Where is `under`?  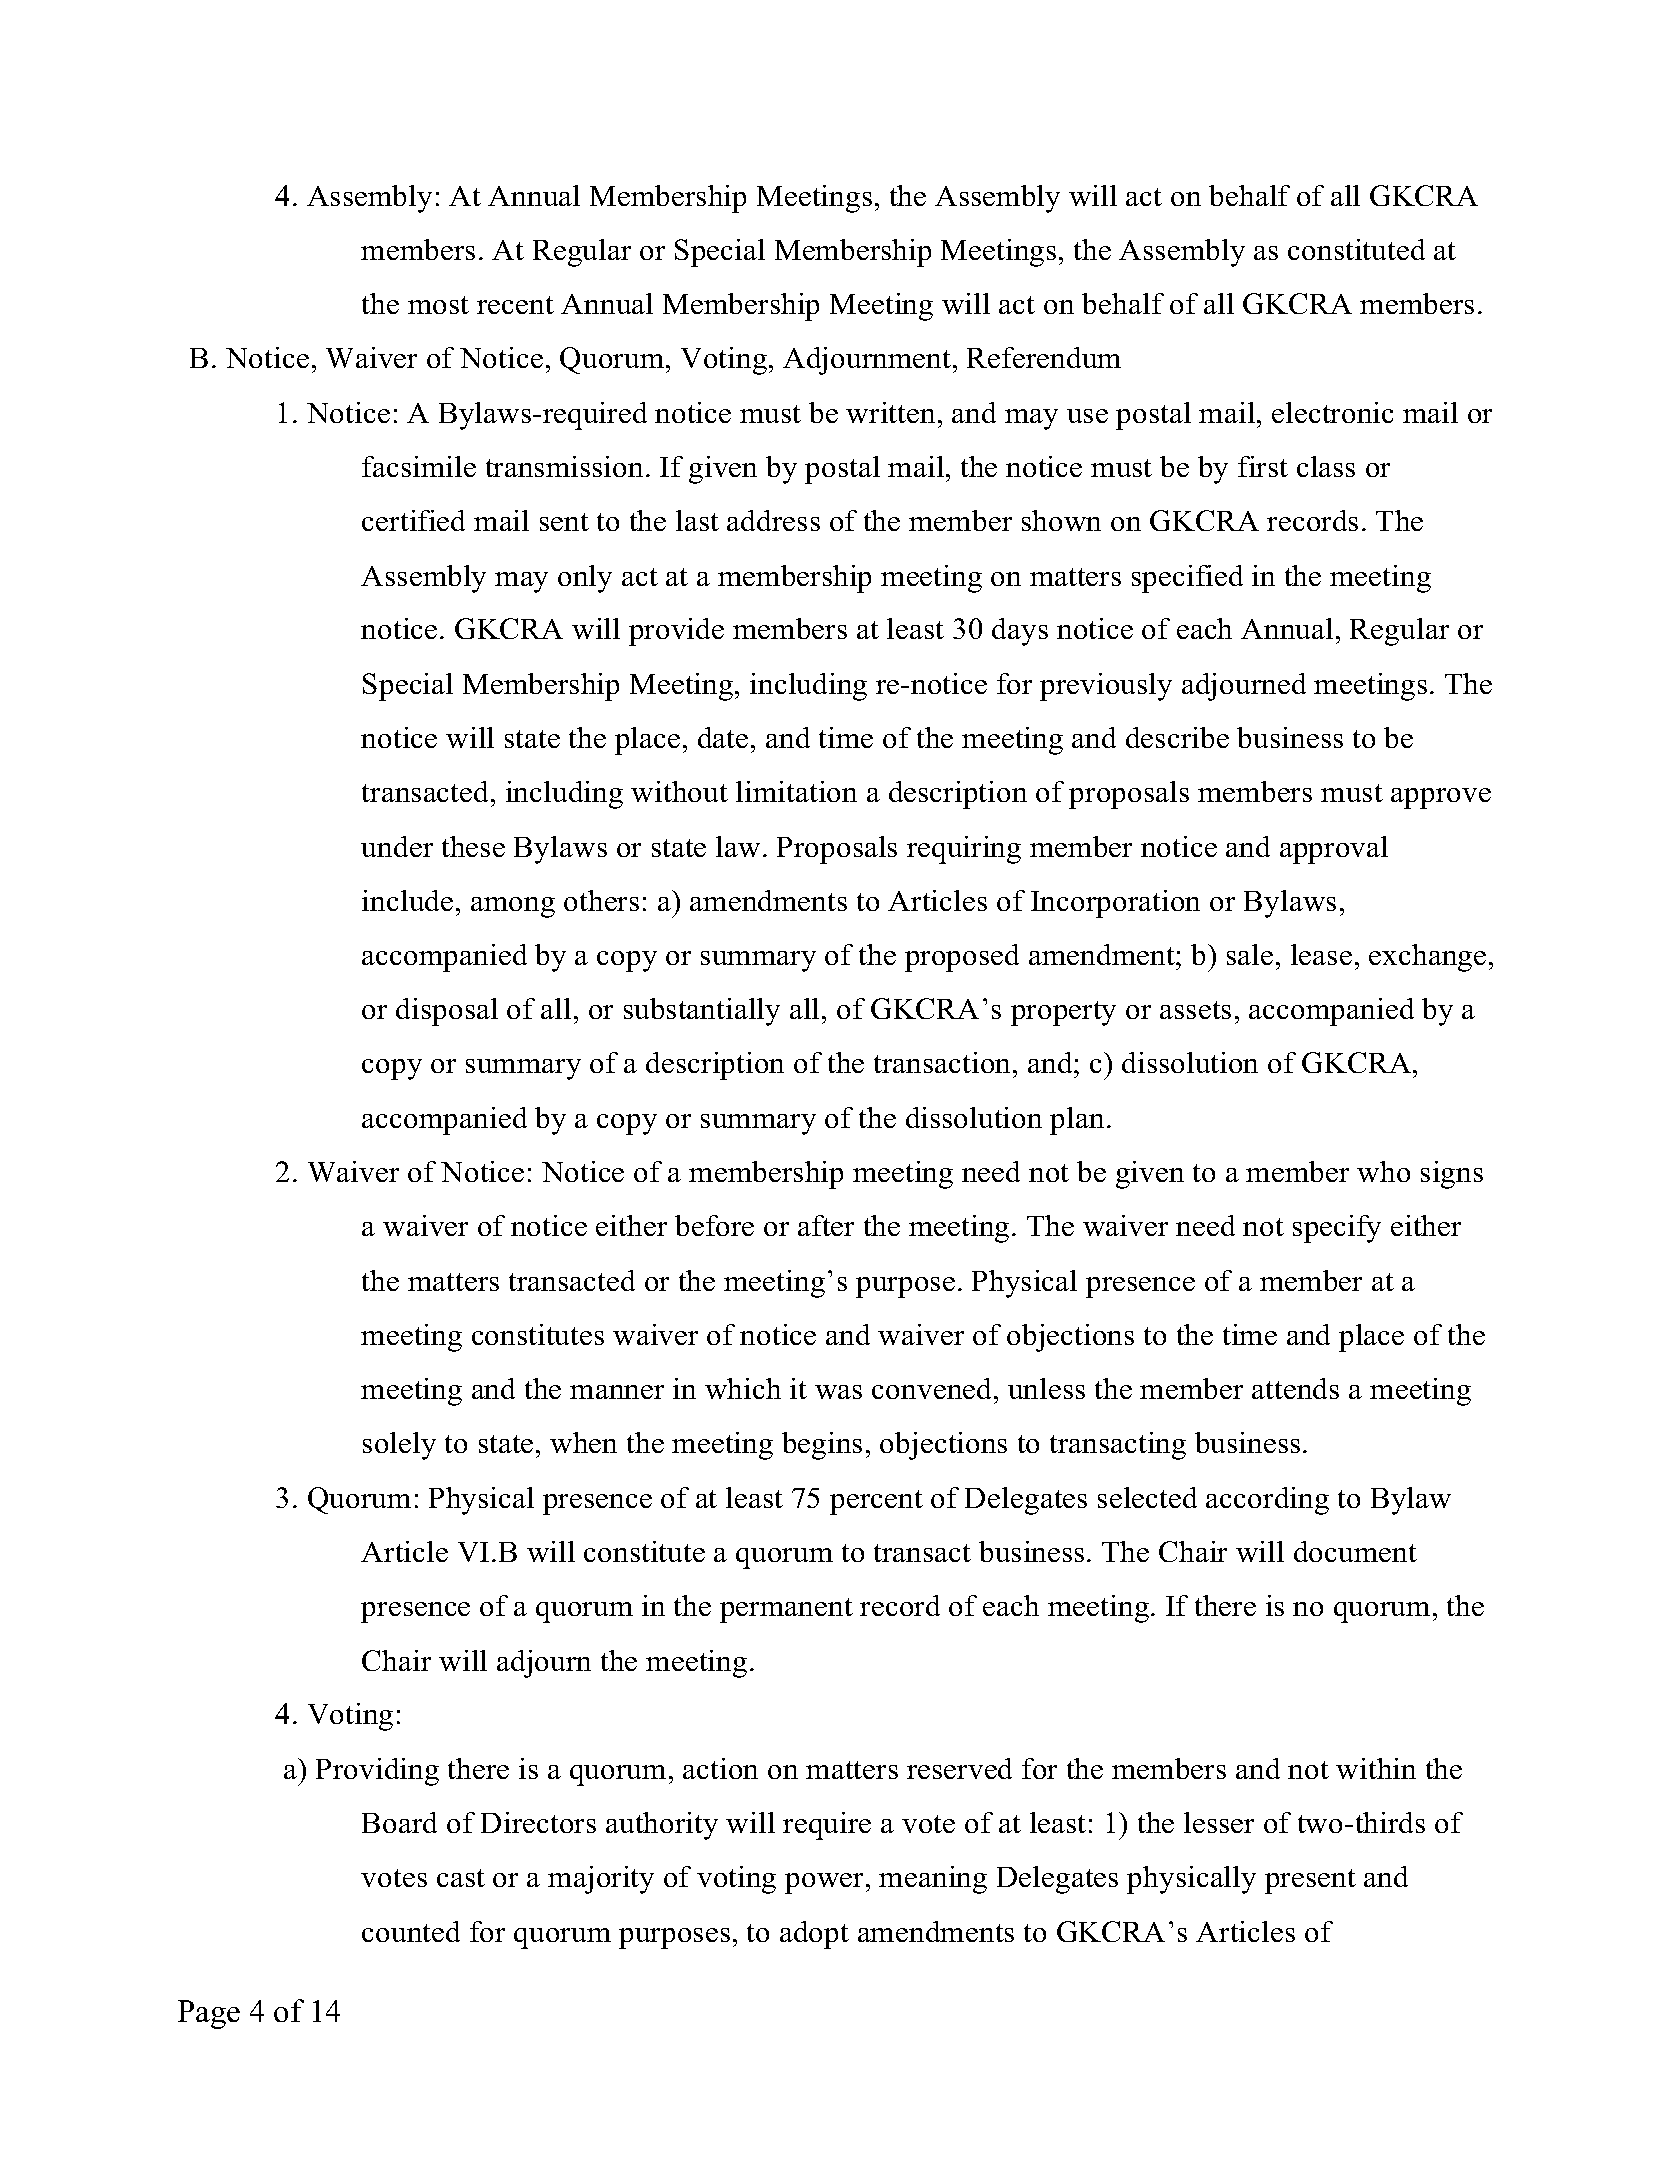
under is located at coordinates (397, 846).
